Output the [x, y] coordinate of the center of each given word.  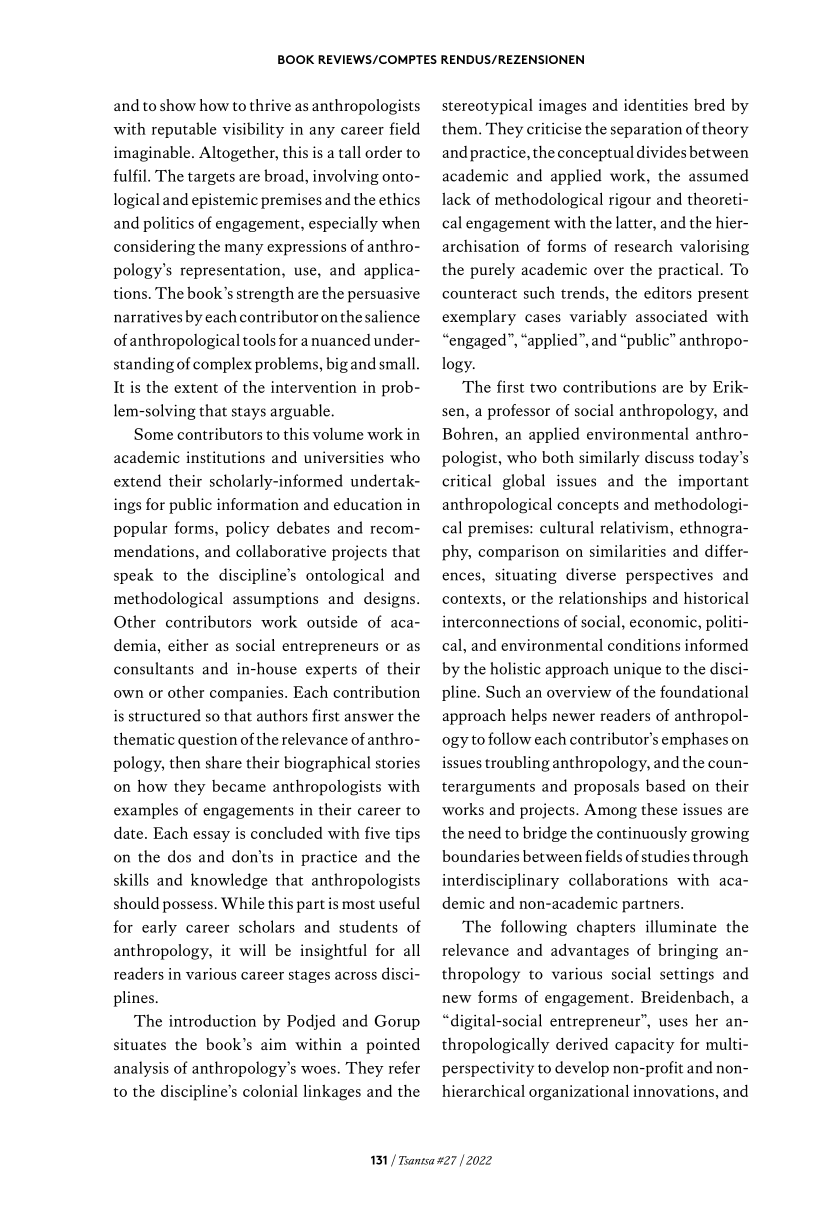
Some [153, 434]
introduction [212, 1020]
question [207, 741]
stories [398, 763]
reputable [184, 130]
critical [466, 480]
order [383, 152]
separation [646, 130]
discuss [669, 457]
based [665, 785]
